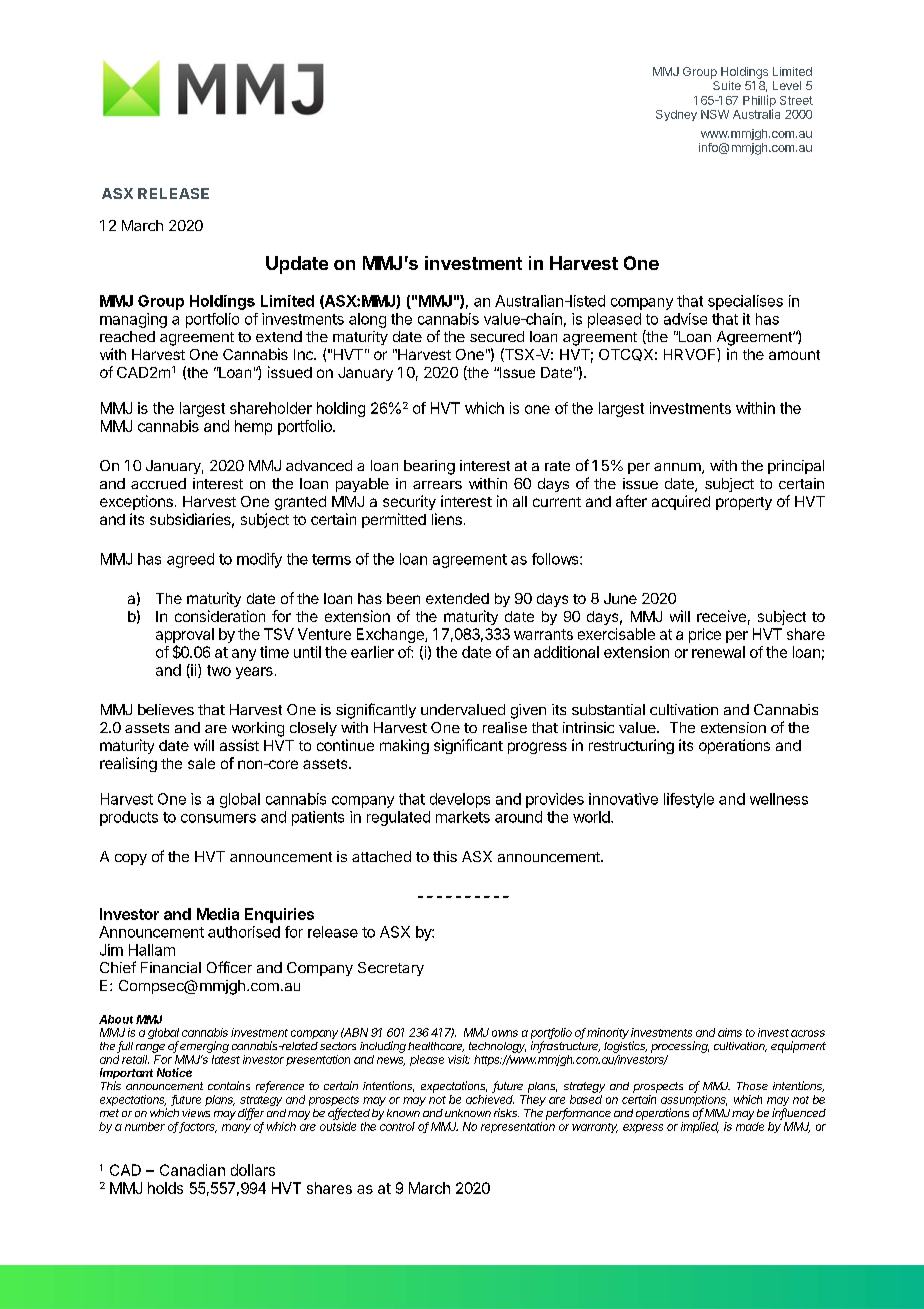 Image resolution: width=924 pixels, height=1309 pixels. Describe the element at coordinates (676, 115) in the page. I see `Sydney` at that location.
